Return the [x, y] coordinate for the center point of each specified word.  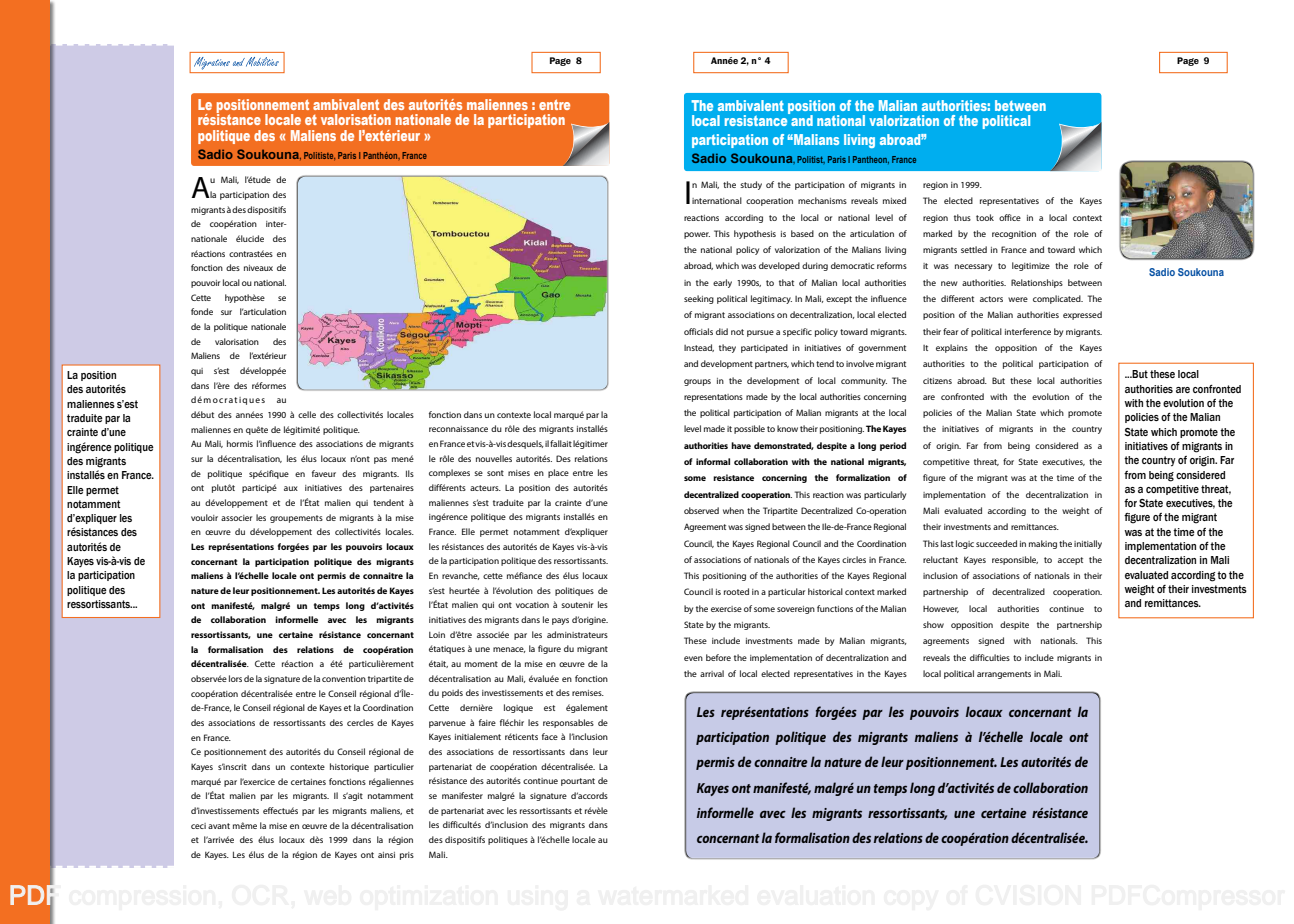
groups [697, 382]
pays [560, 621]
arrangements [1004, 675]
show [933, 624]
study [751, 185]
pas [380, 460]
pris [407, 856]
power [697, 235]
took [985, 217]
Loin [437, 635]
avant [219, 826]
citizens [937, 381]
